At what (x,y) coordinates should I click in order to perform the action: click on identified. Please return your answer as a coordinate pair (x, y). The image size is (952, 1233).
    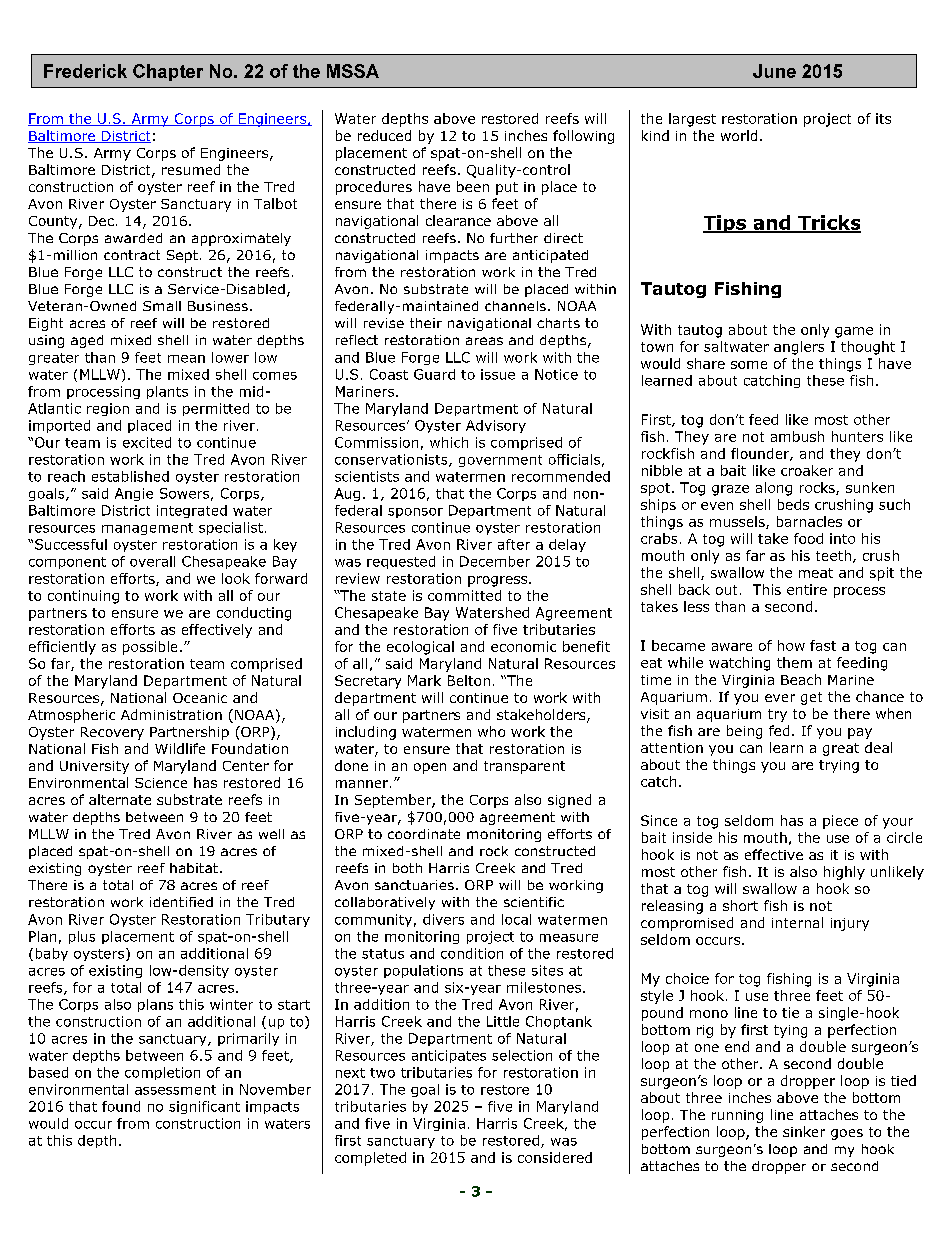
    Looking at the image, I should click on (181, 902).
